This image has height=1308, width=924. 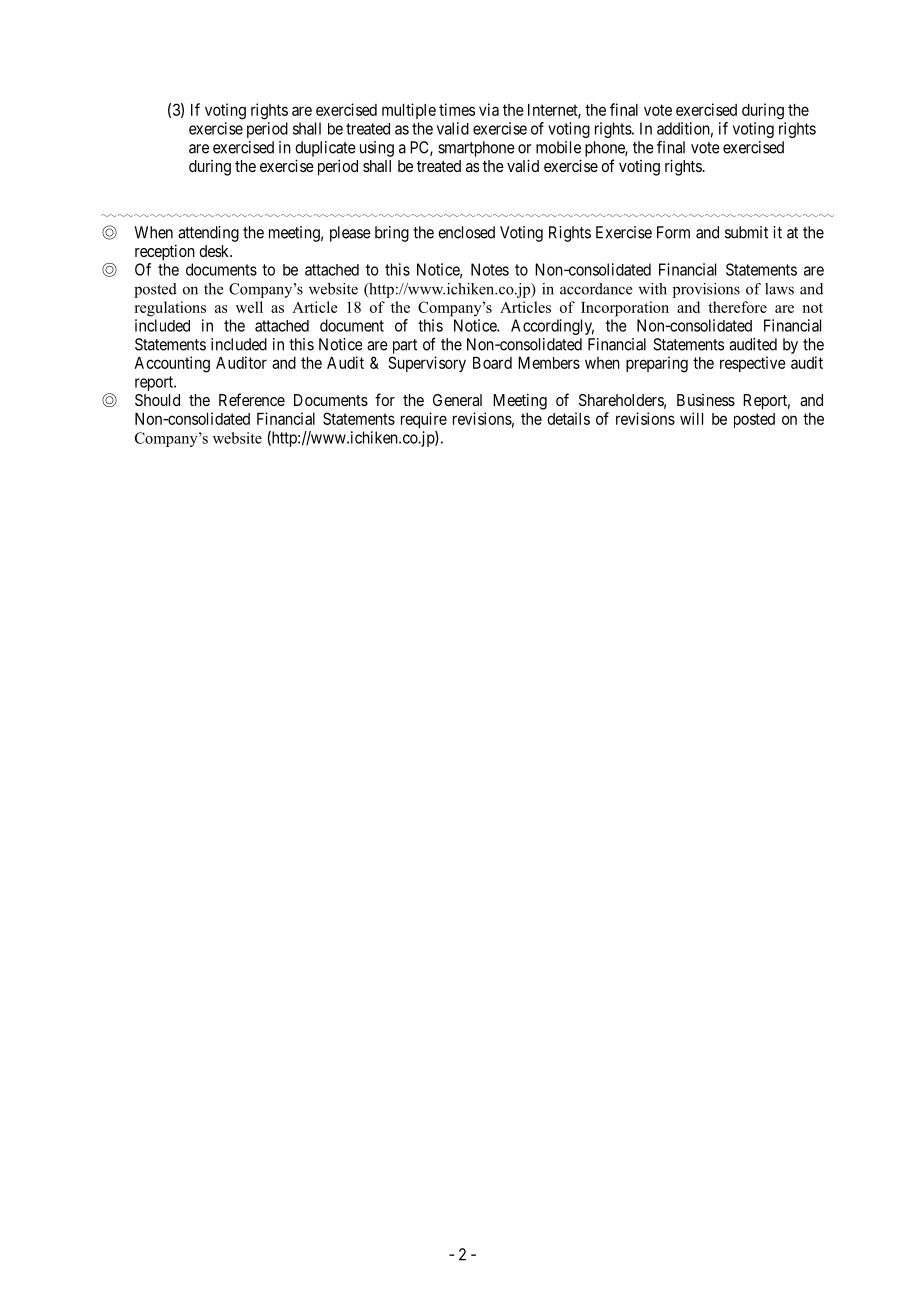 I want to click on Notes, so click(x=490, y=269).
